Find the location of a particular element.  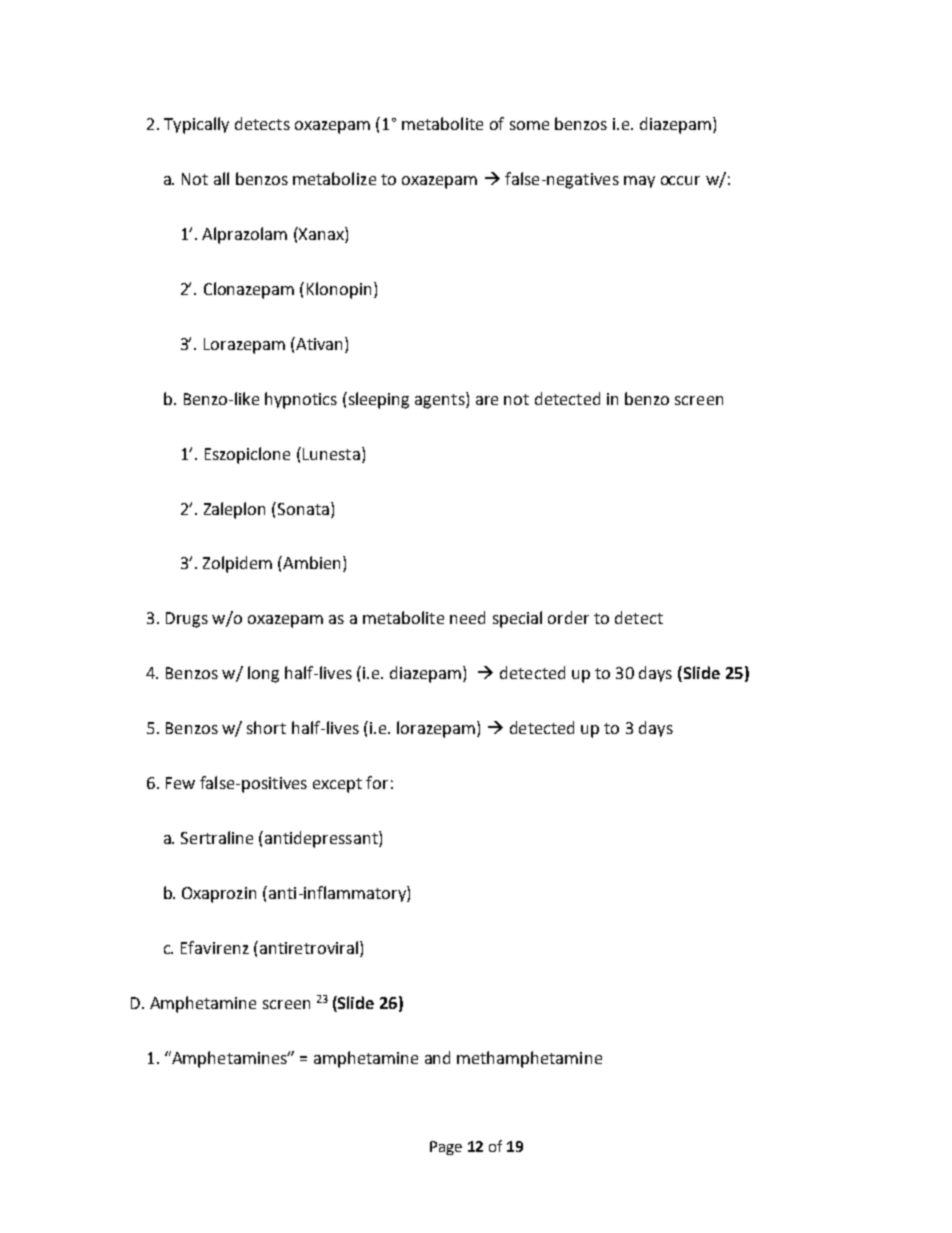

Typically is located at coordinates (196, 125).
